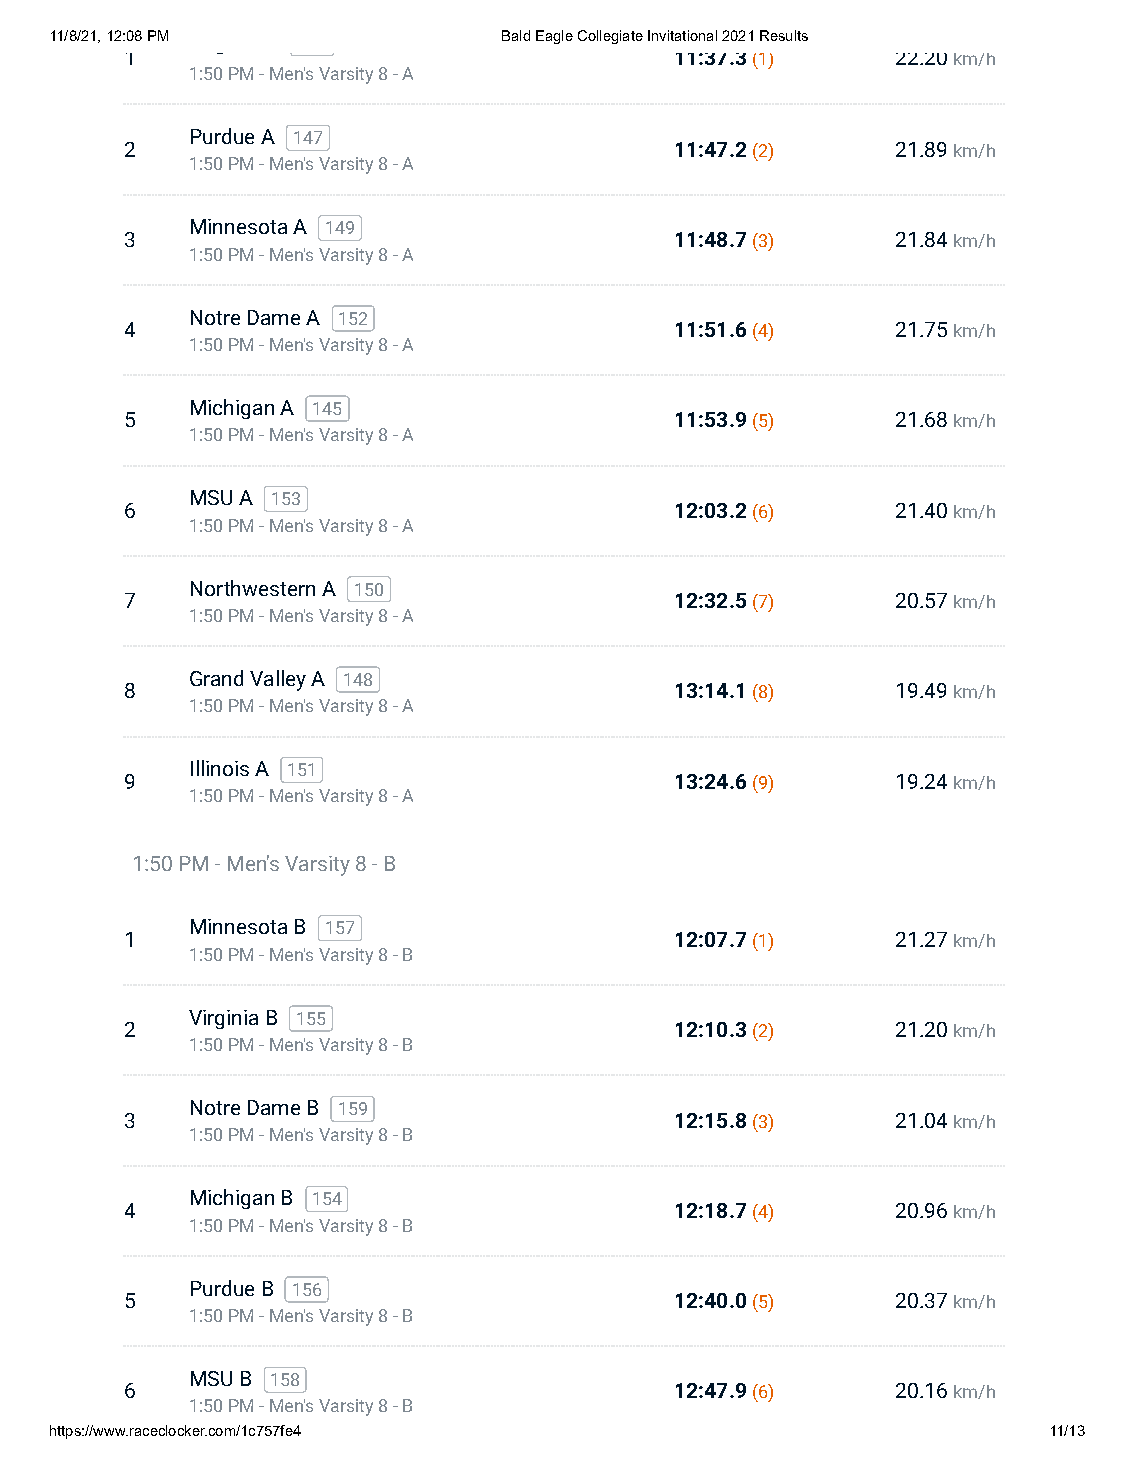  I want to click on Grand, so click(216, 678).
